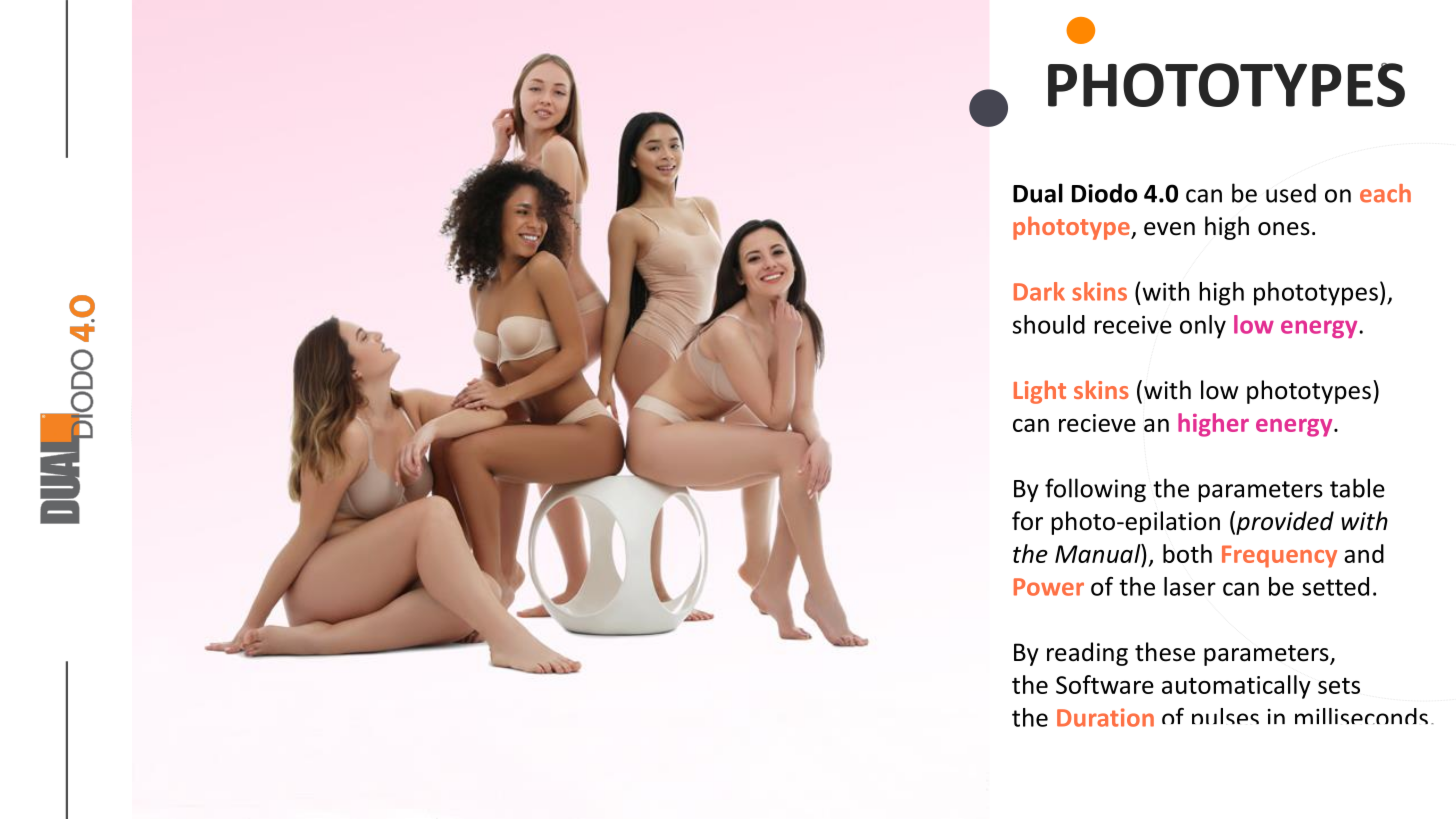 The image size is (1456, 819). Describe the element at coordinates (1385, 193) in the screenshot. I see `each` at that location.
